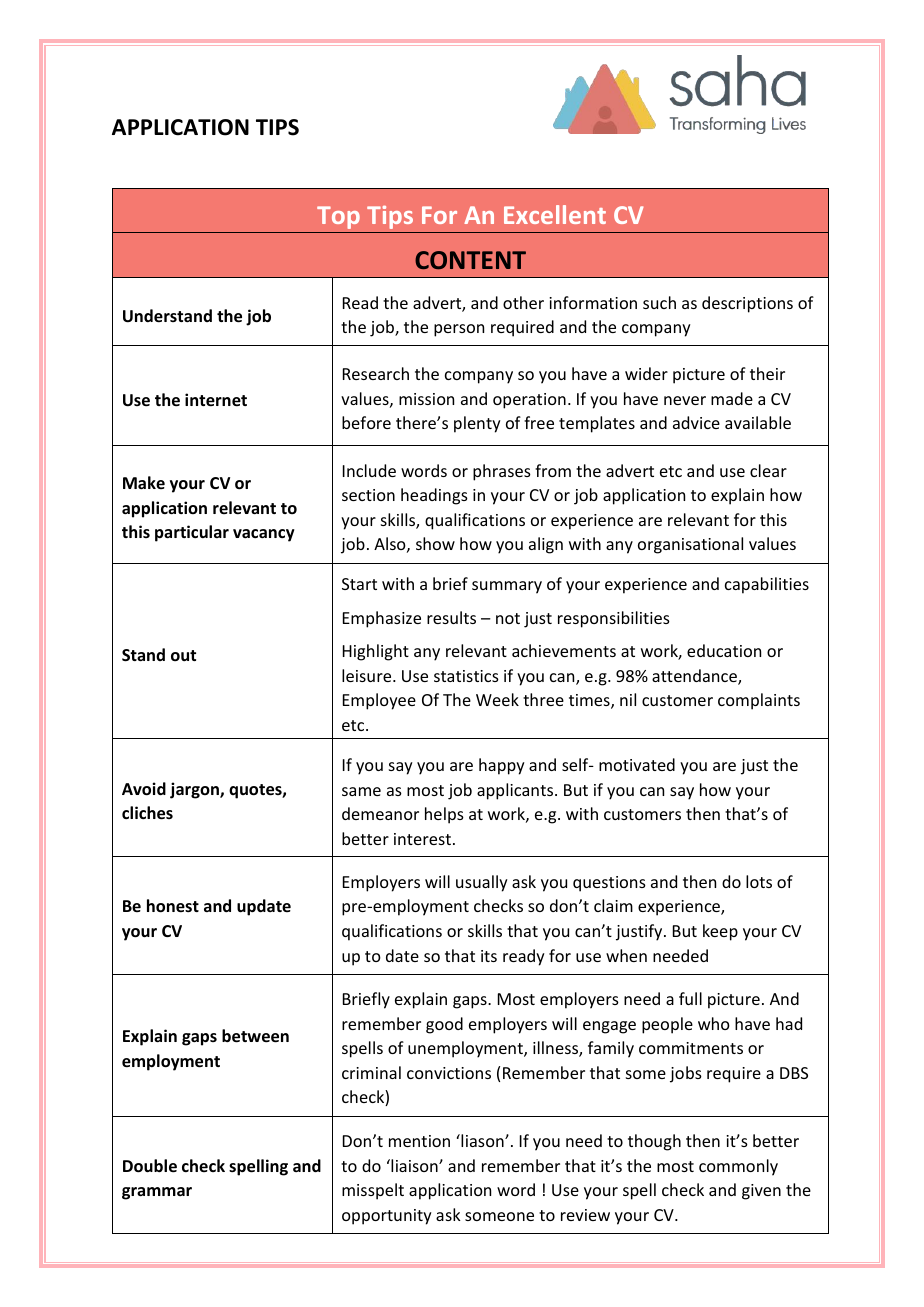 The image size is (924, 1307). I want to click on CONTENT, so click(470, 260).
